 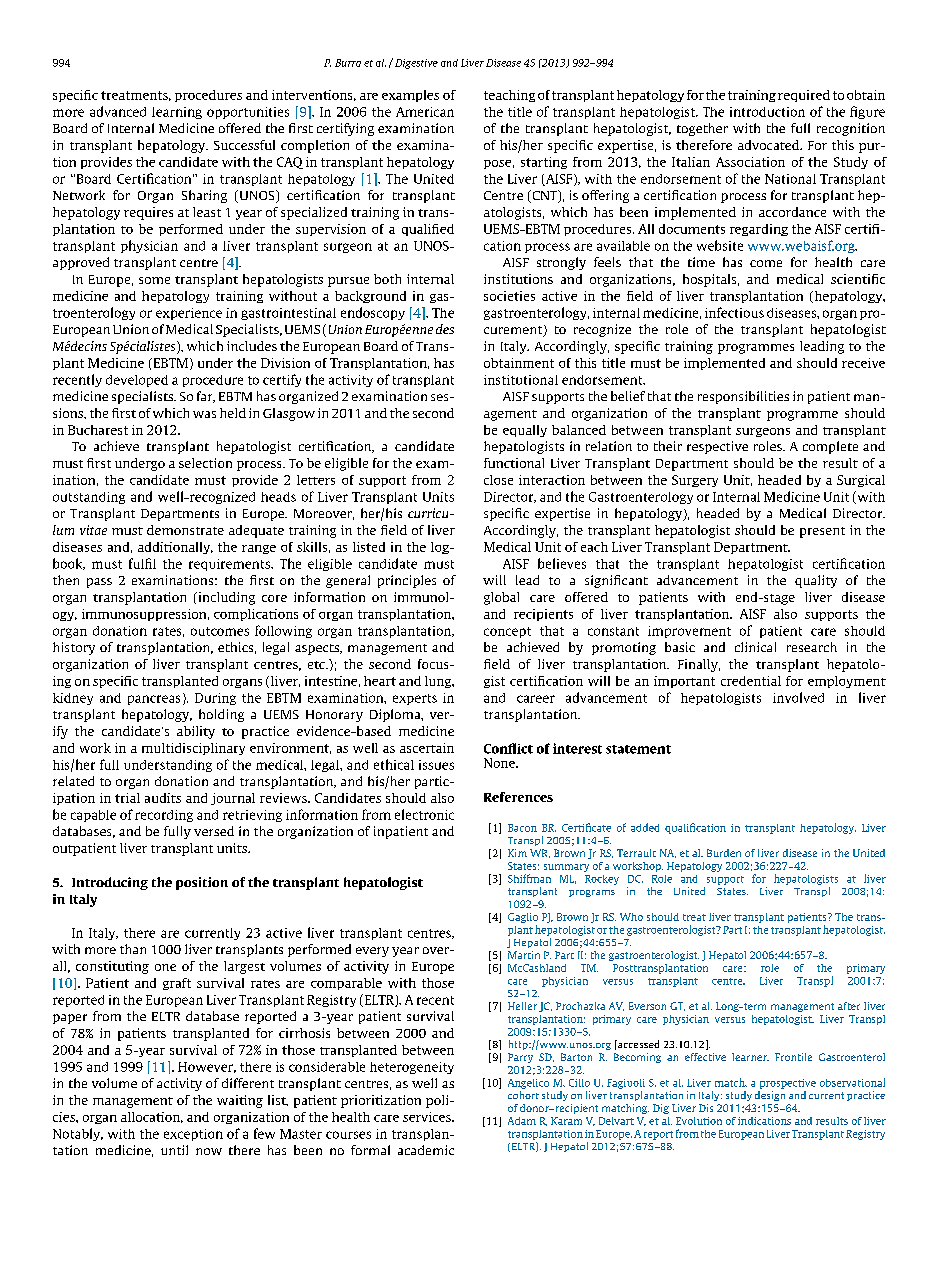 I want to click on together, so click(x=702, y=129).
